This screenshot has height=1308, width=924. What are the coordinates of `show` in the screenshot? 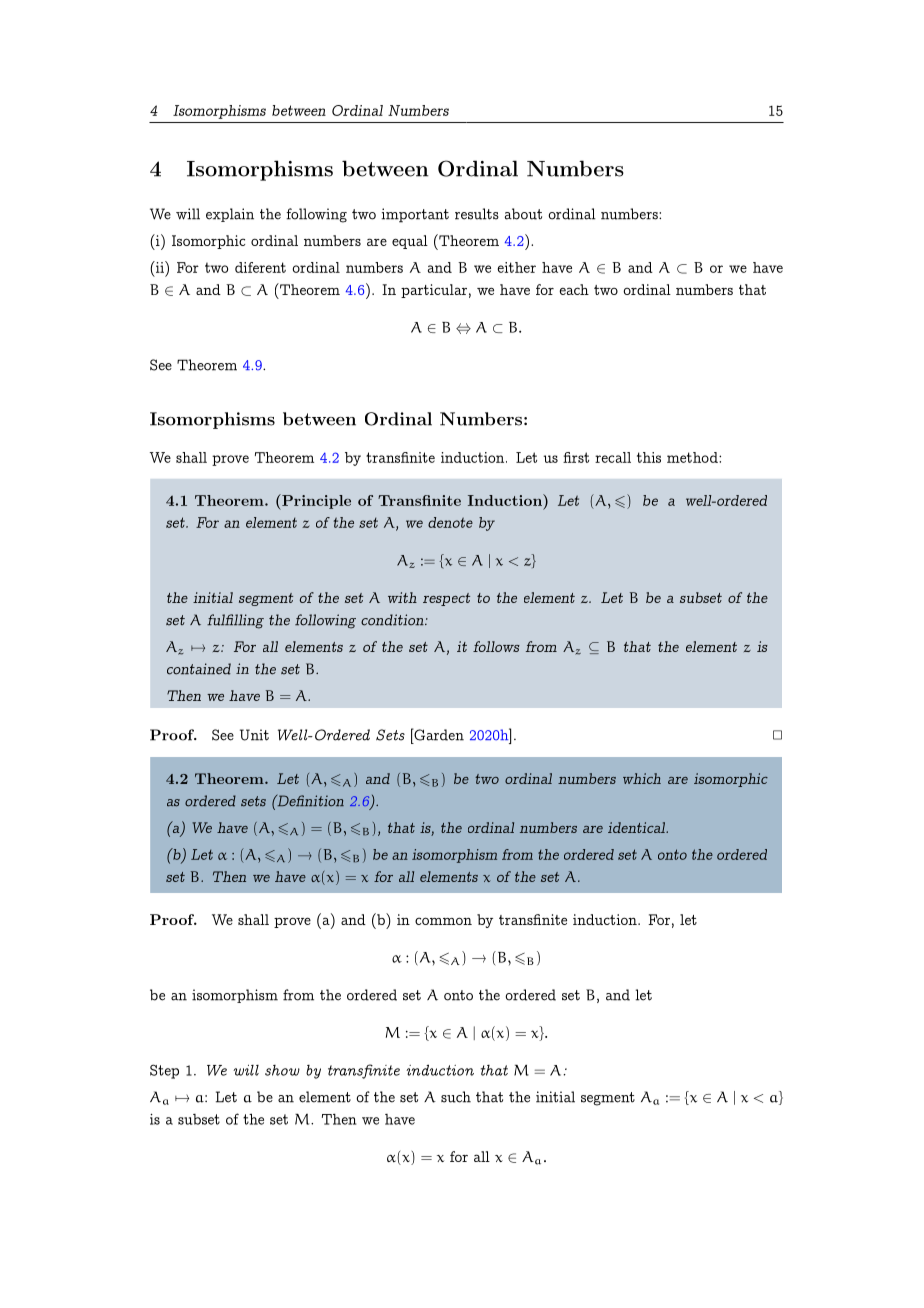 It's located at (282, 1070).
